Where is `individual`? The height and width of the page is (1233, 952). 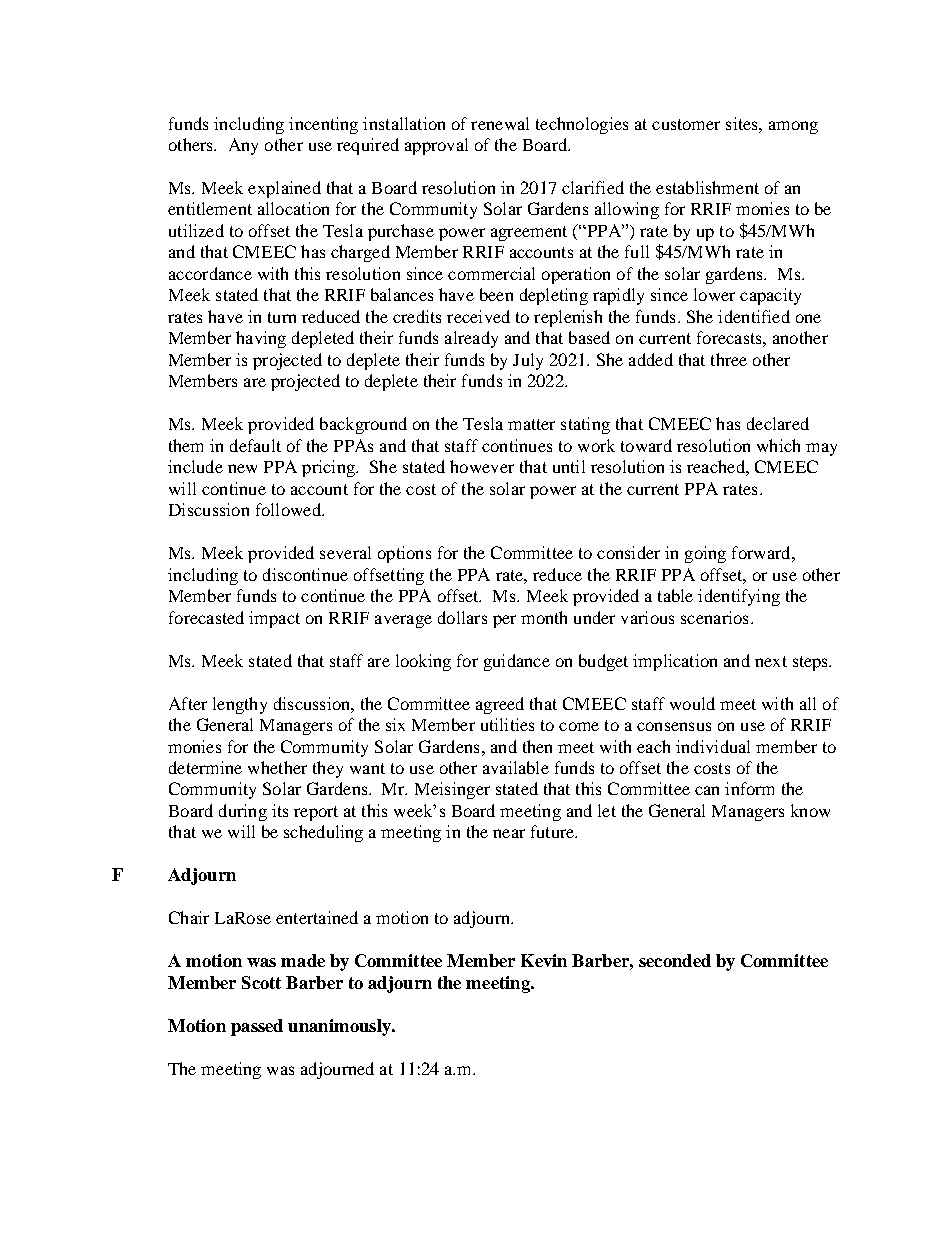 individual is located at coordinates (713, 746).
